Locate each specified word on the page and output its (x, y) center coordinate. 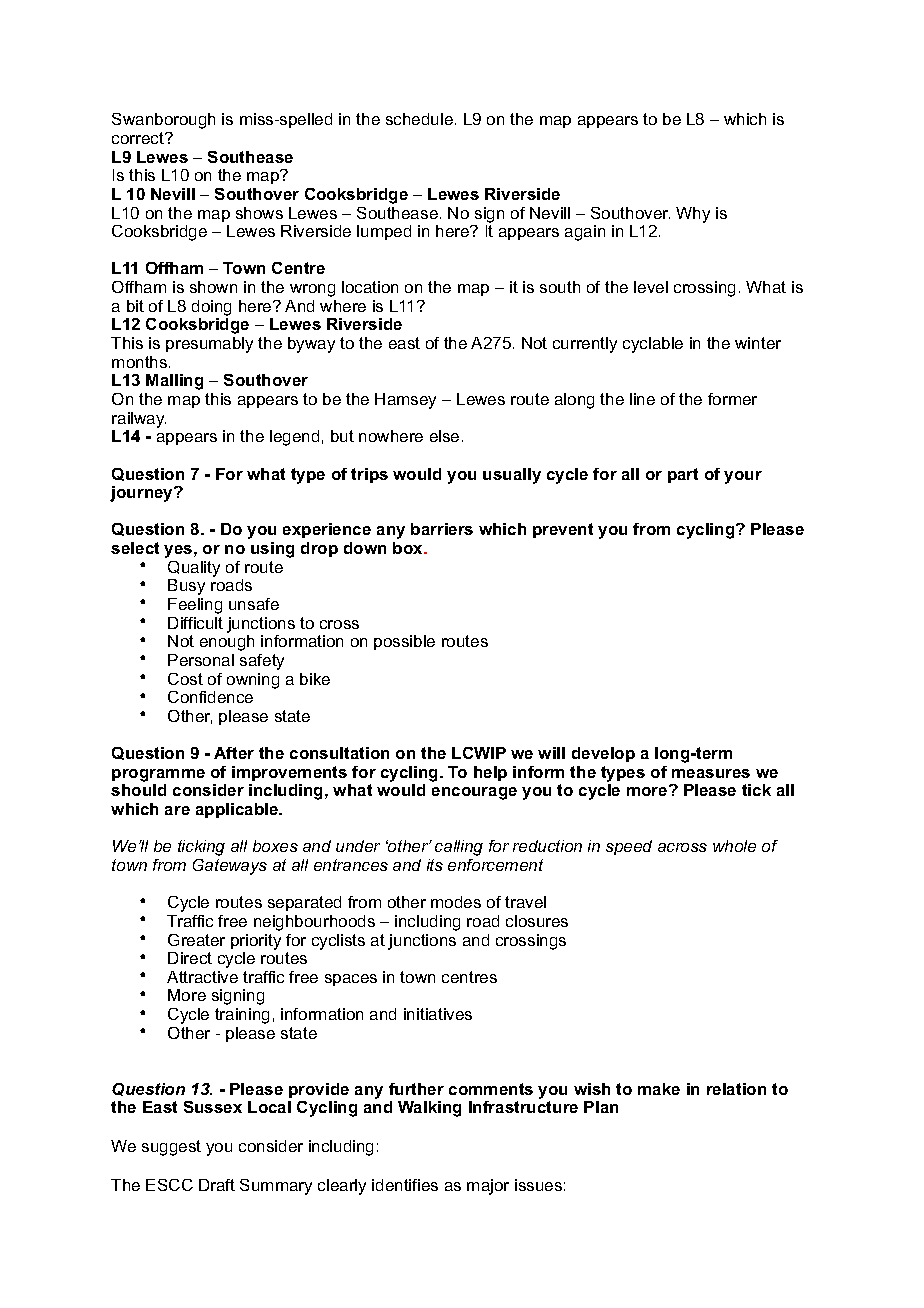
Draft (217, 1185)
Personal (201, 660)
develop (603, 754)
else (444, 436)
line (642, 399)
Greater (196, 940)
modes (456, 902)
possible (404, 642)
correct (139, 138)
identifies (405, 1185)
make (659, 1089)
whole (734, 846)
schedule (419, 119)
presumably (209, 345)
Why (693, 215)
